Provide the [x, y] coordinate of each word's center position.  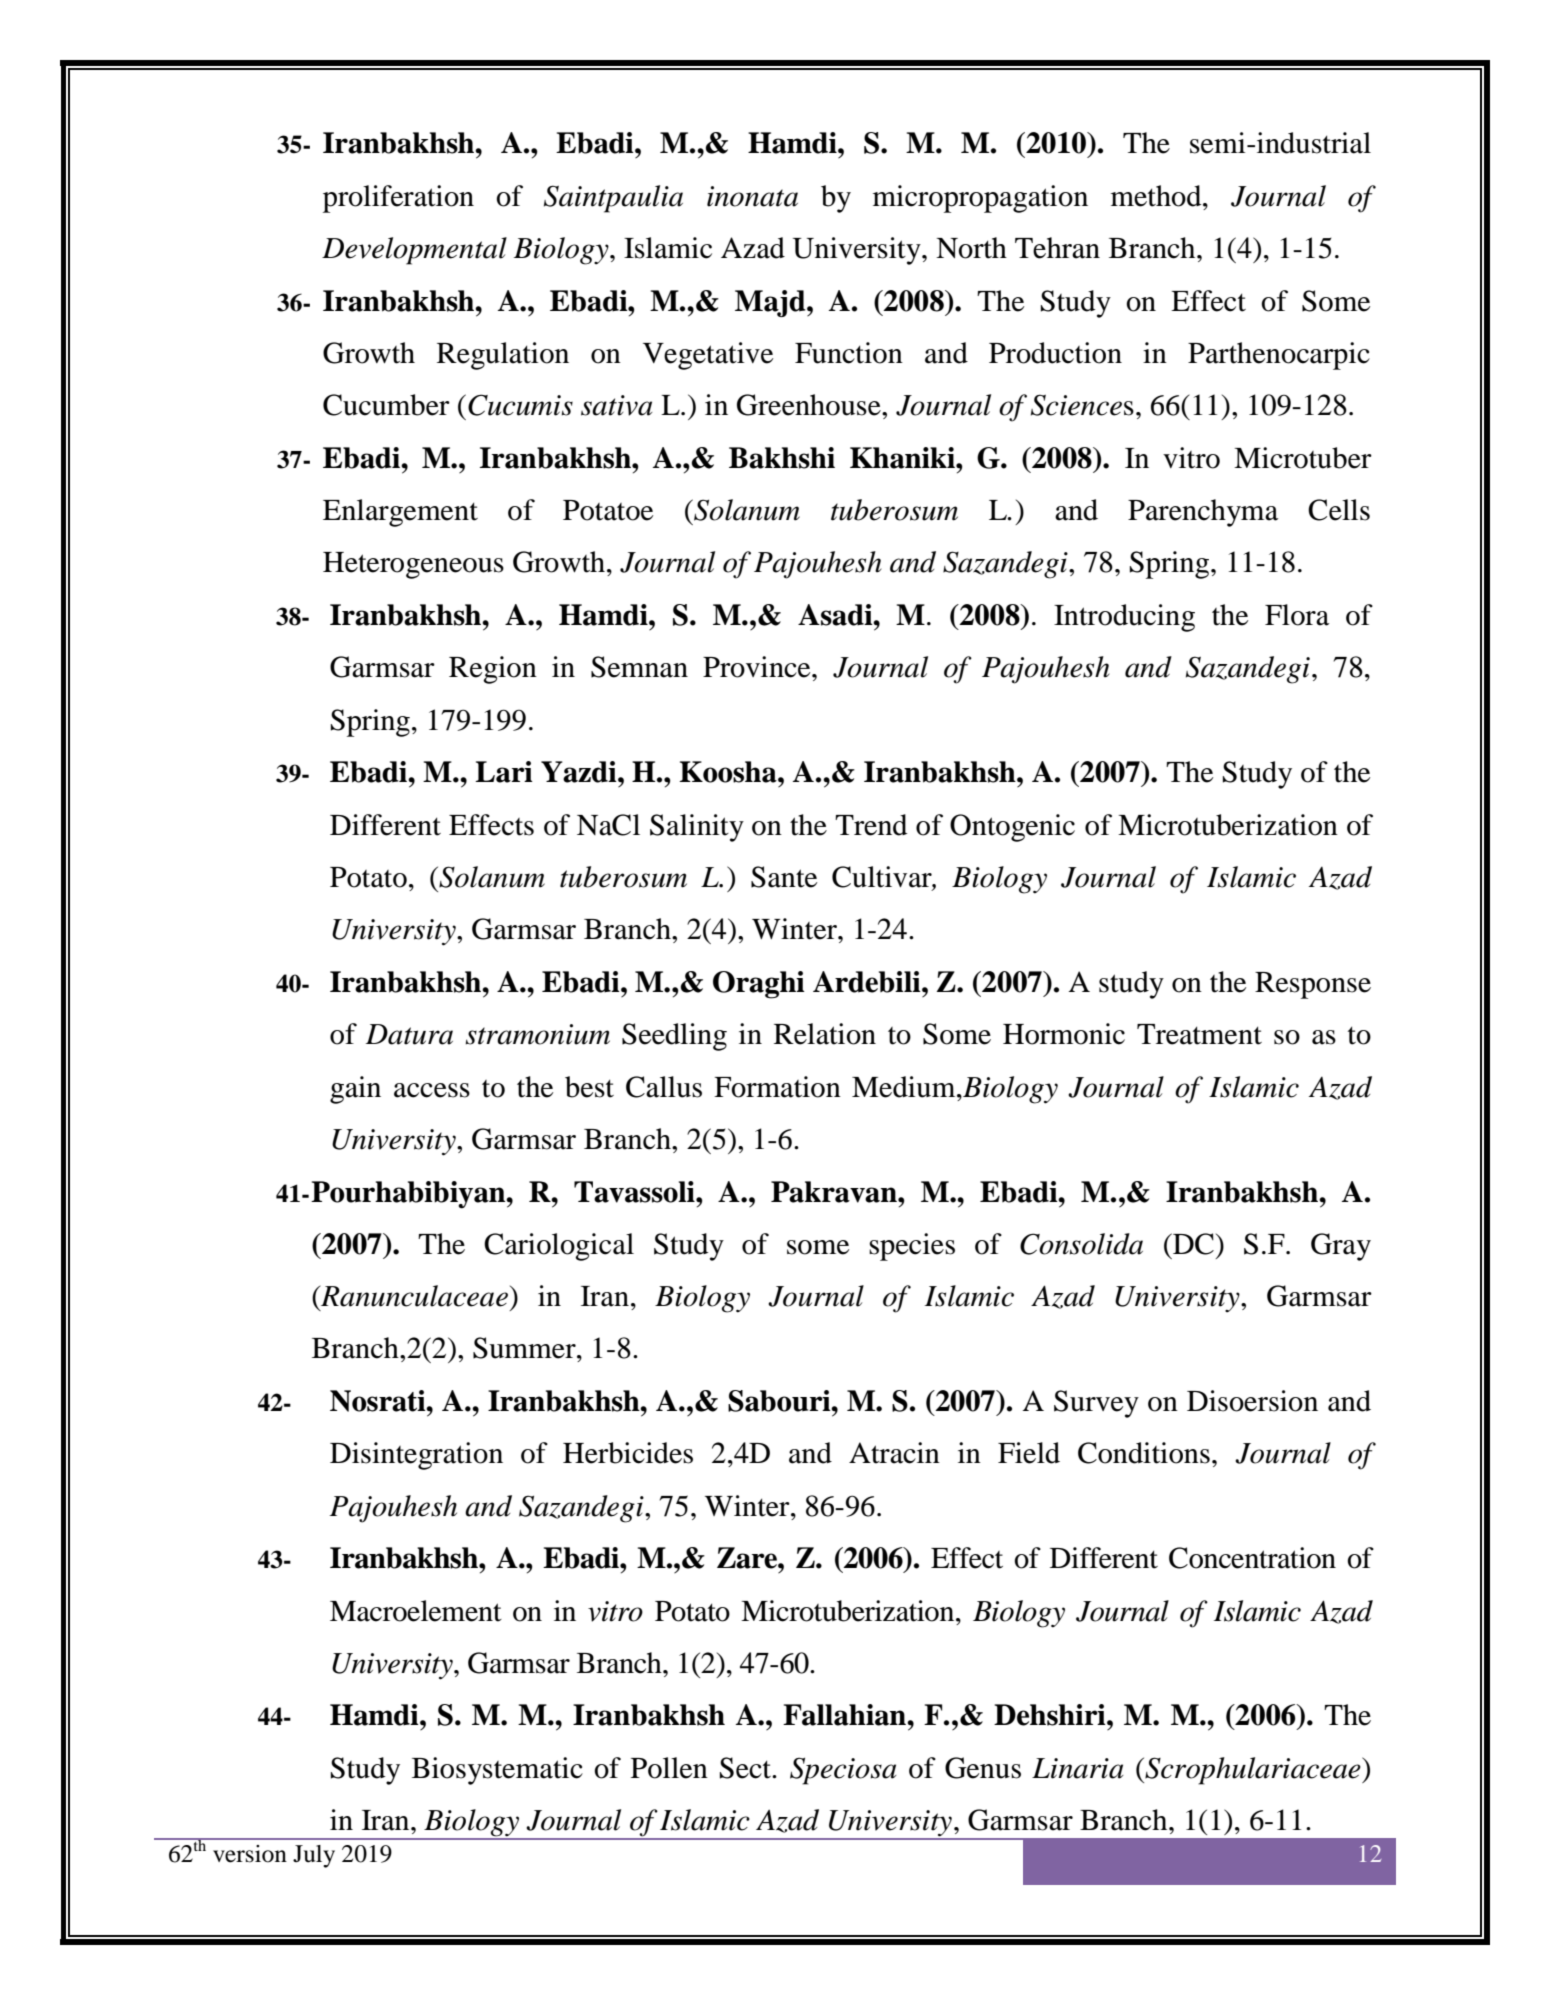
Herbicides [628, 1453]
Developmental [414, 251]
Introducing [1124, 618]
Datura [409, 1034]
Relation [825, 1034]
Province [758, 667]
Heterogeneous [413, 565]
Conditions [1144, 1453]
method [1157, 196]
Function [849, 353]
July [314, 1856]
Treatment [1199, 1034]
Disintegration [416, 1456]
